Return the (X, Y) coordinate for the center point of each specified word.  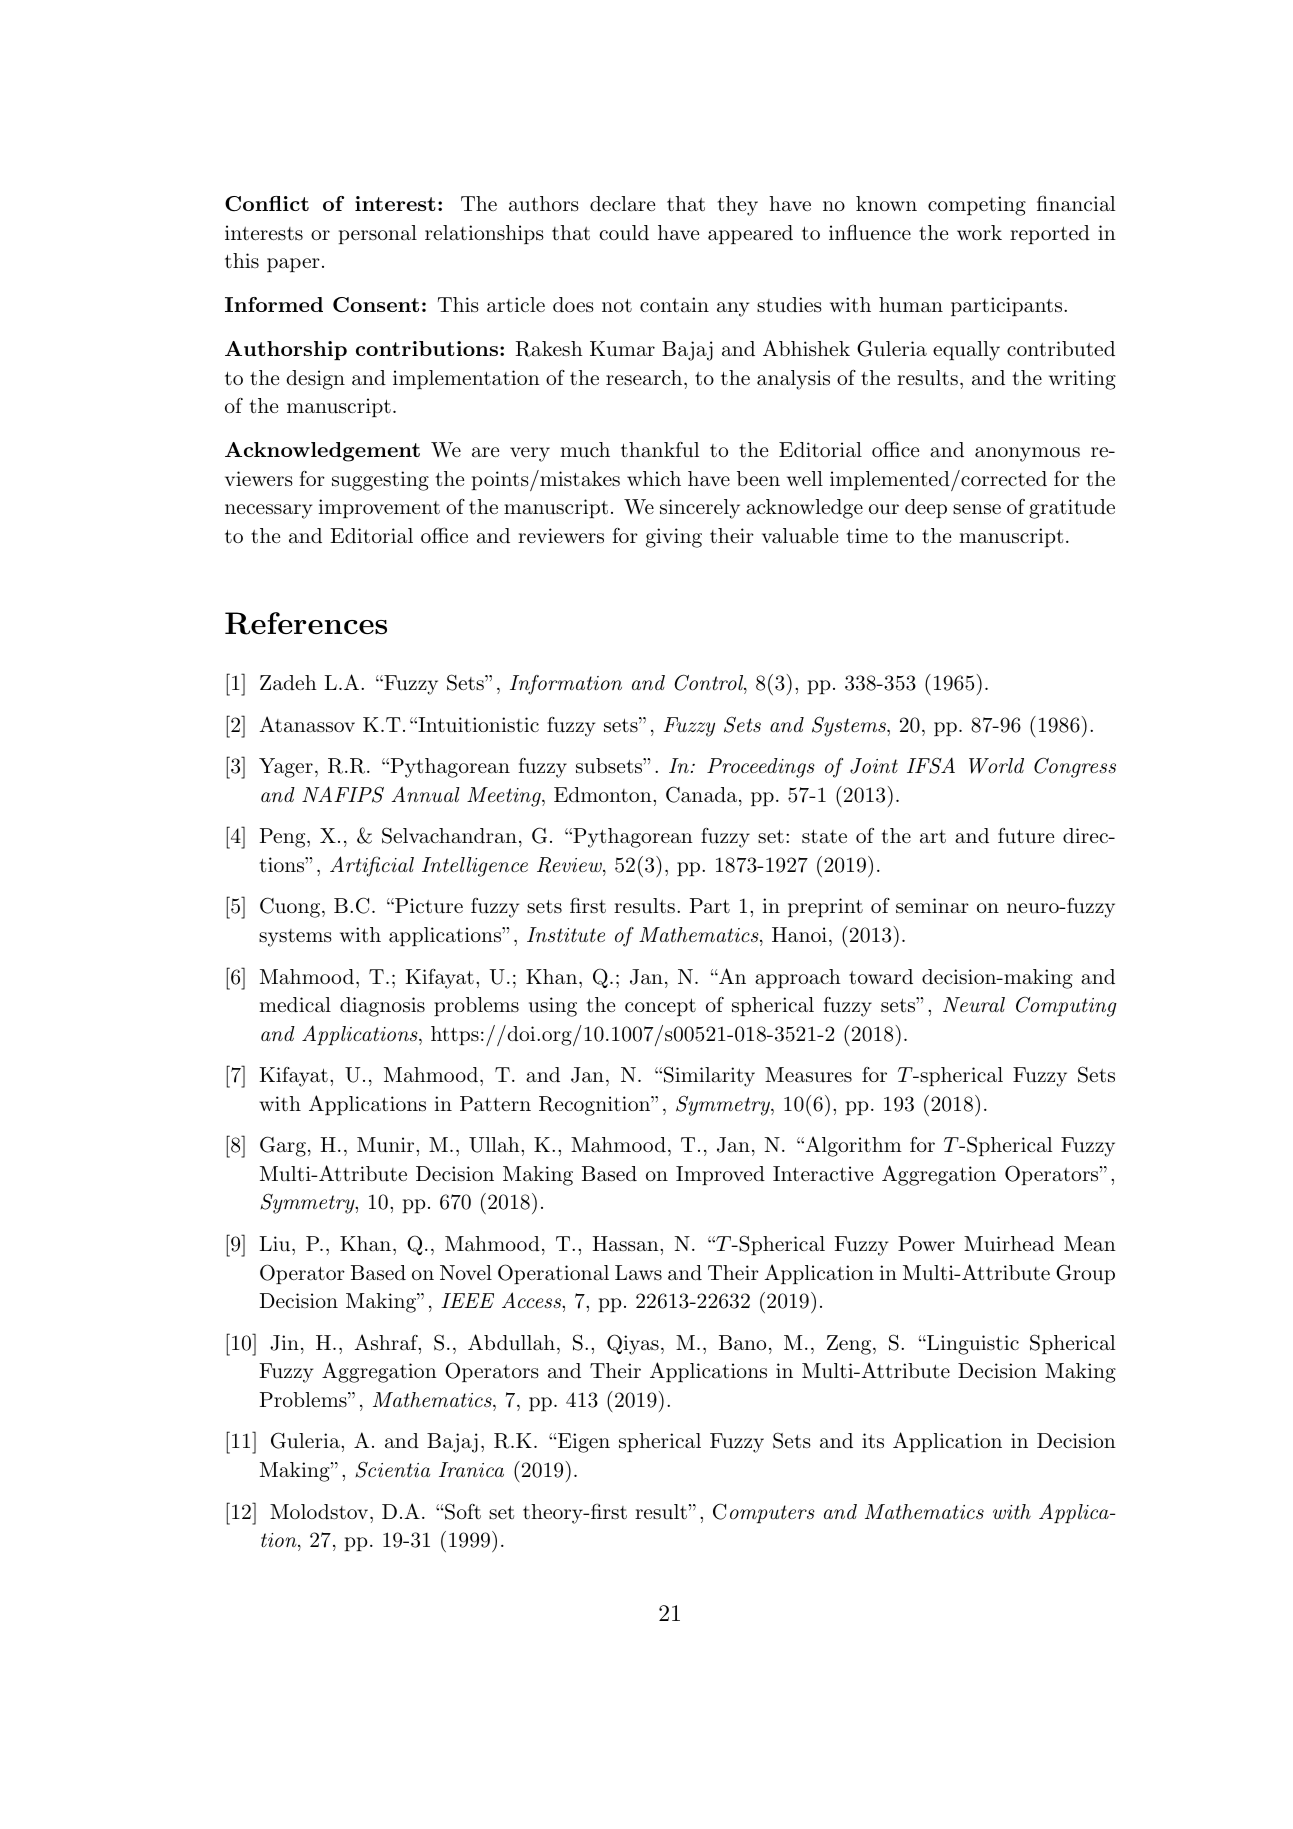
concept (660, 1007)
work (979, 232)
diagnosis (382, 1007)
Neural (974, 1004)
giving (674, 538)
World (996, 766)
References (306, 623)
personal (378, 234)
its (873, 1441)
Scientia (392, 1469)
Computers (764, 1513)
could (624, 233)
